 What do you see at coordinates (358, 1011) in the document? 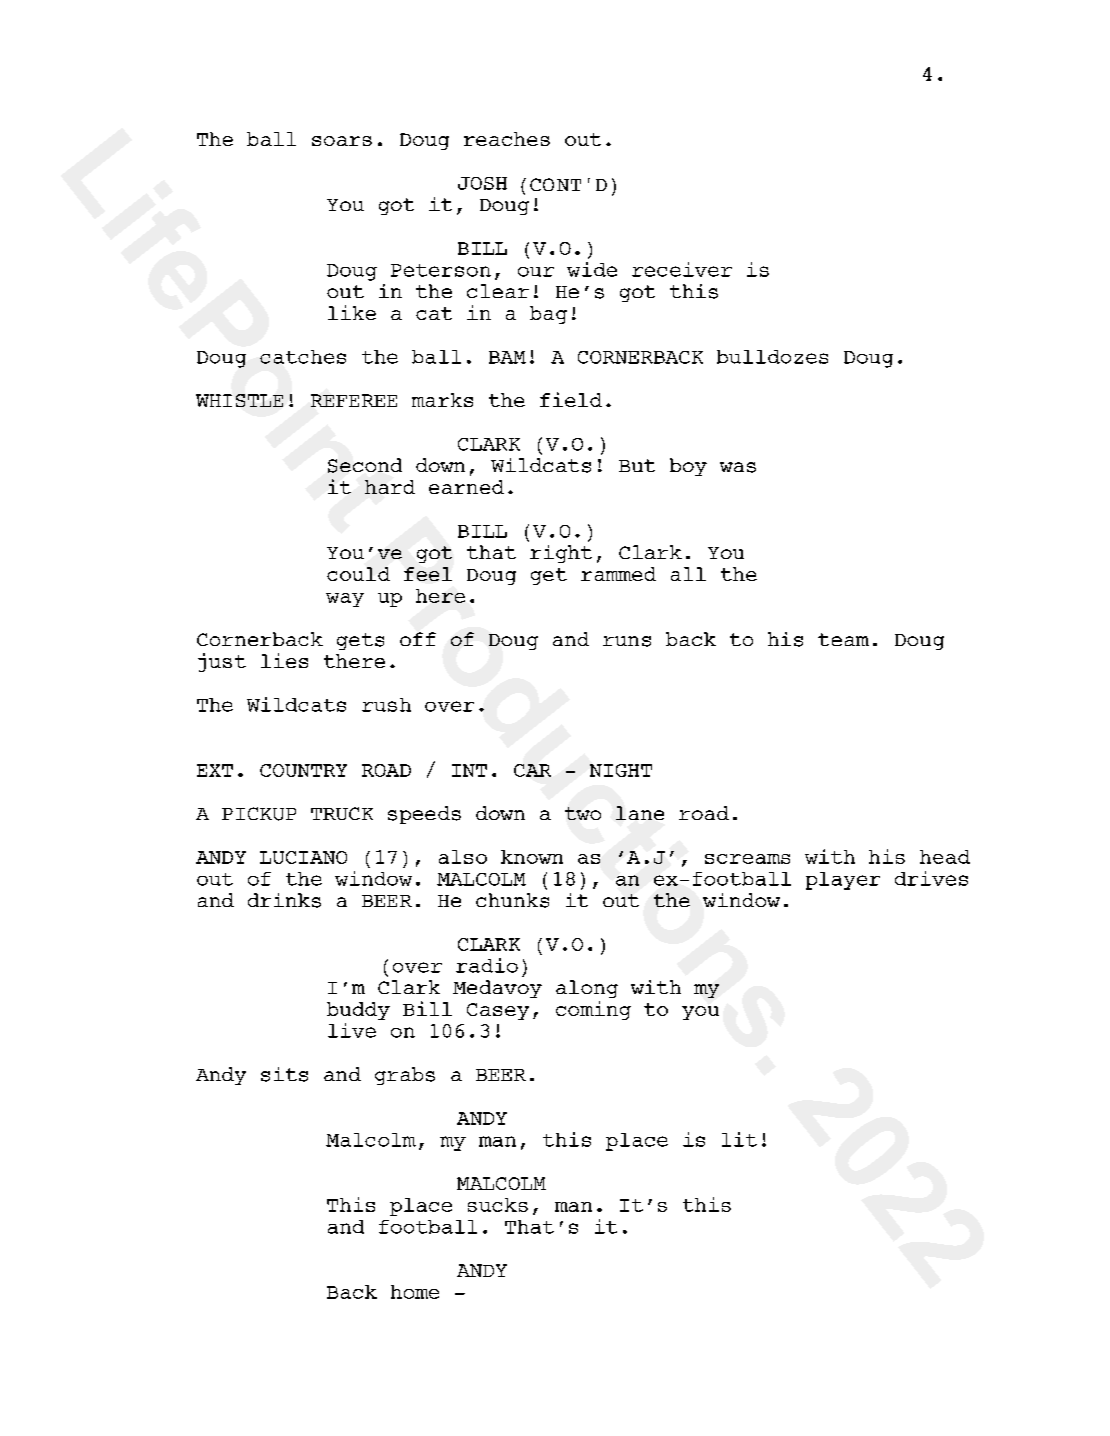
I see `buddy` at bounding box center [358, 1011].
